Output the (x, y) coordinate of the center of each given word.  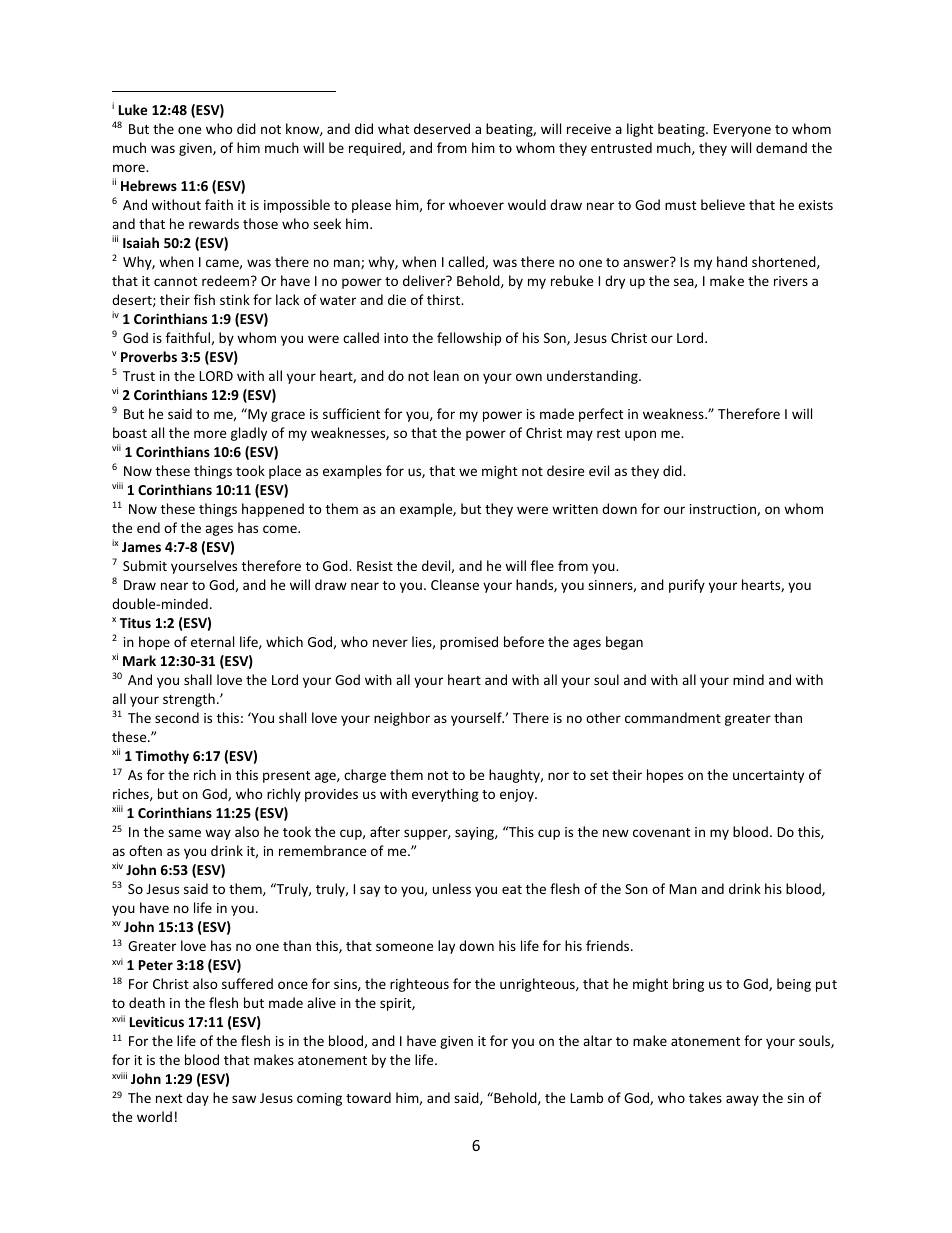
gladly (249, 434)
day (197, 1099)
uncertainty (768, 776)
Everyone (742, 130)
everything (445, 795)
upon (640, 435)
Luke (133, 109)
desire (565, 470)
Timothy (162, 757)
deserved (442, 128)
